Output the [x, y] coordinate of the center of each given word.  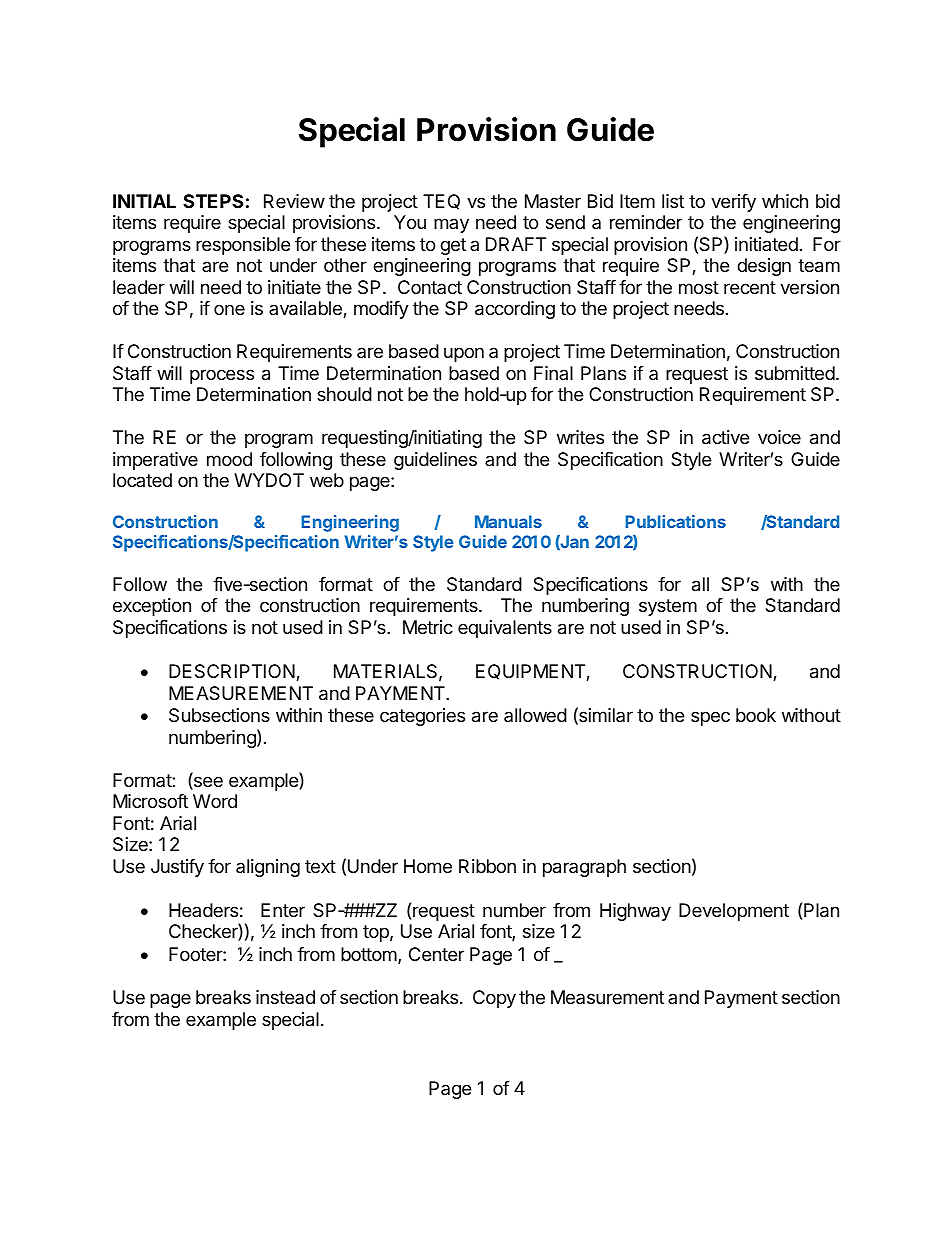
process [222, 376]
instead [285, 997]
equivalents [505, 629]
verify [733, 203]
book [756, 715]
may [451, 225]
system [668, 607]
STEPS [213, 201]
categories [422, 717]
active [725, 437]
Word [215, 801]
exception [152, 607]
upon [464, 354]
